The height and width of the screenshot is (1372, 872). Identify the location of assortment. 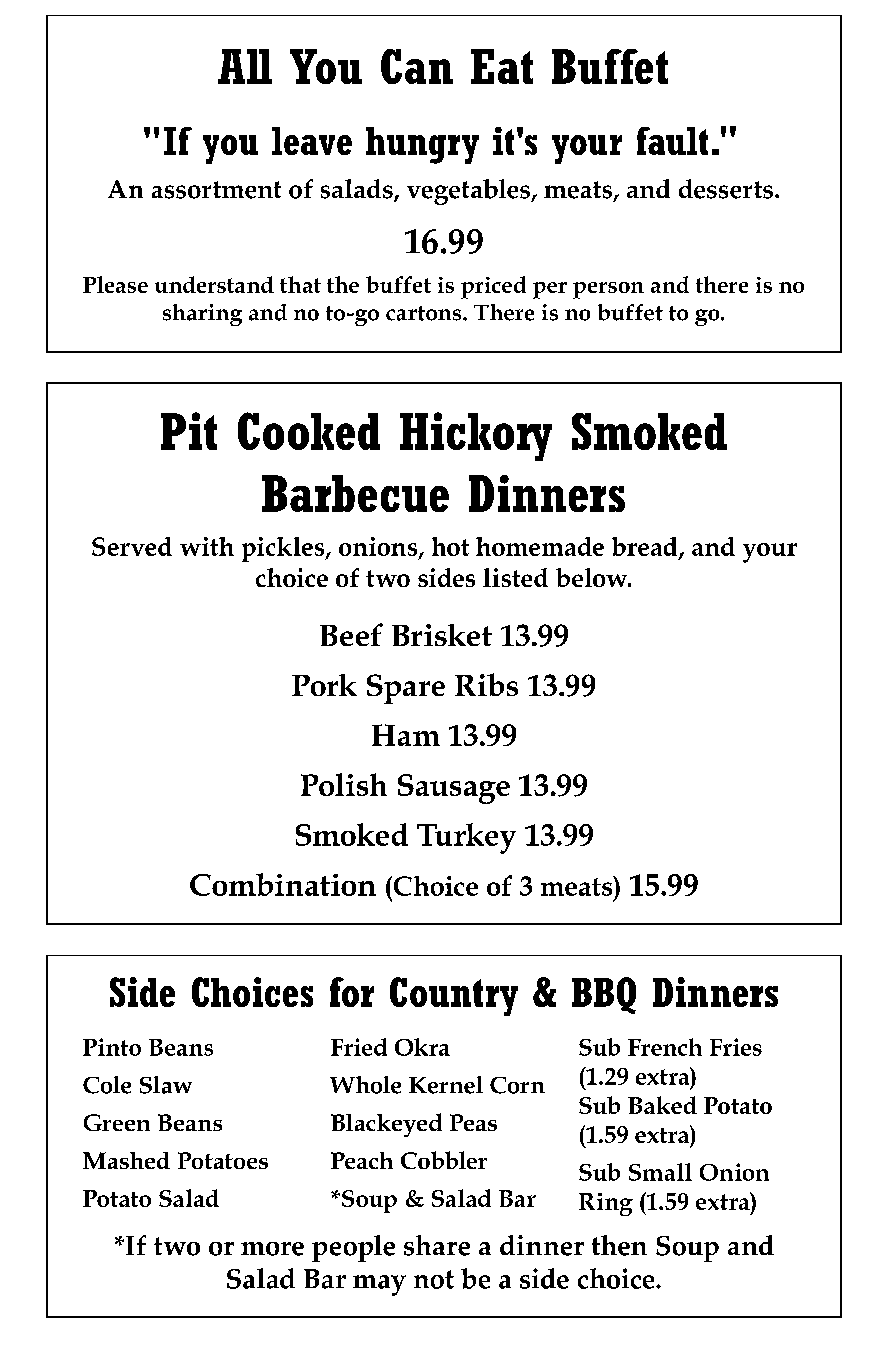
(216, 190).
